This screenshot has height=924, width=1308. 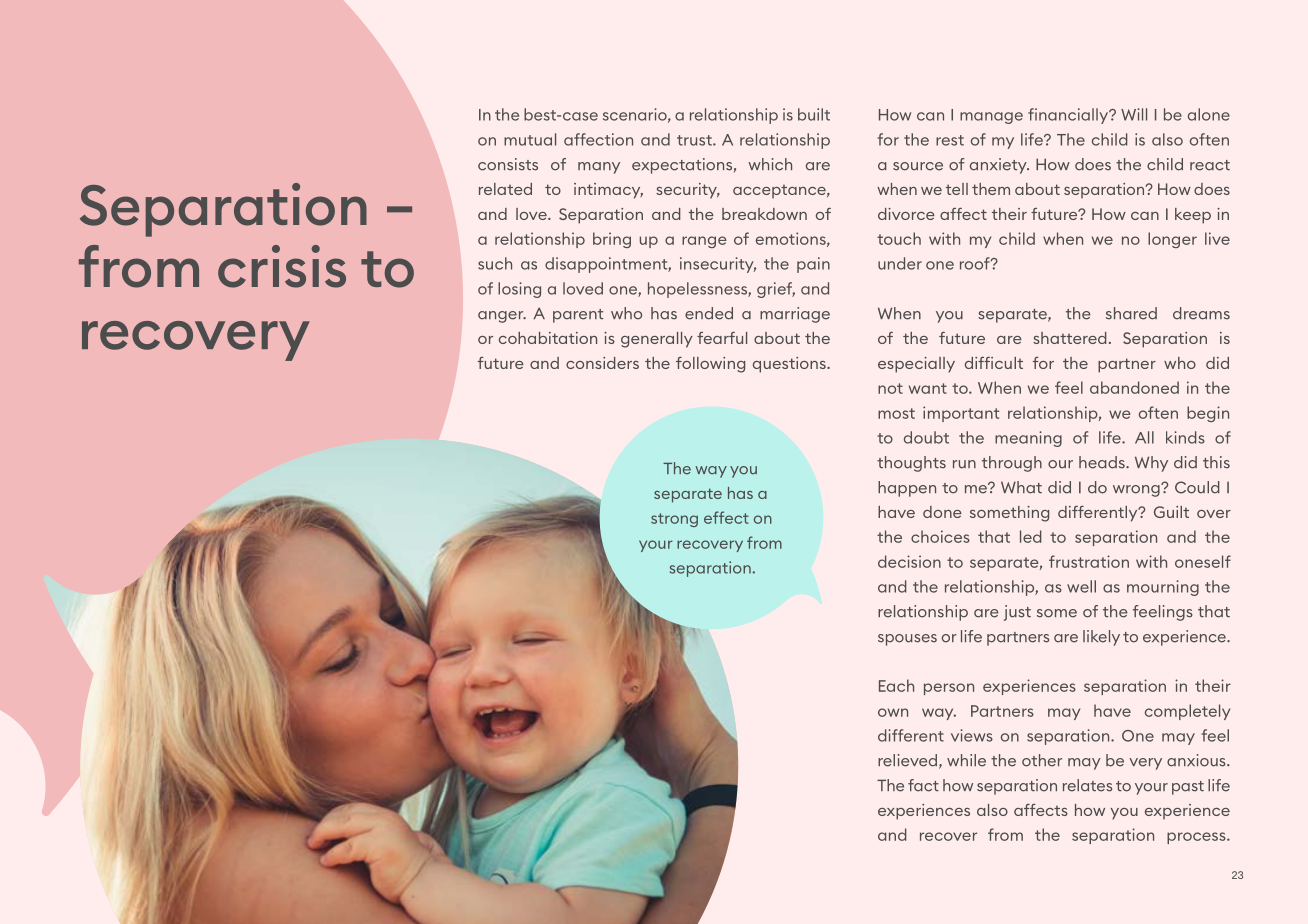 What do you see at coordinates (1103, 462) in the screenshot?
I see `heads` at bounding box center [1103, 462].
